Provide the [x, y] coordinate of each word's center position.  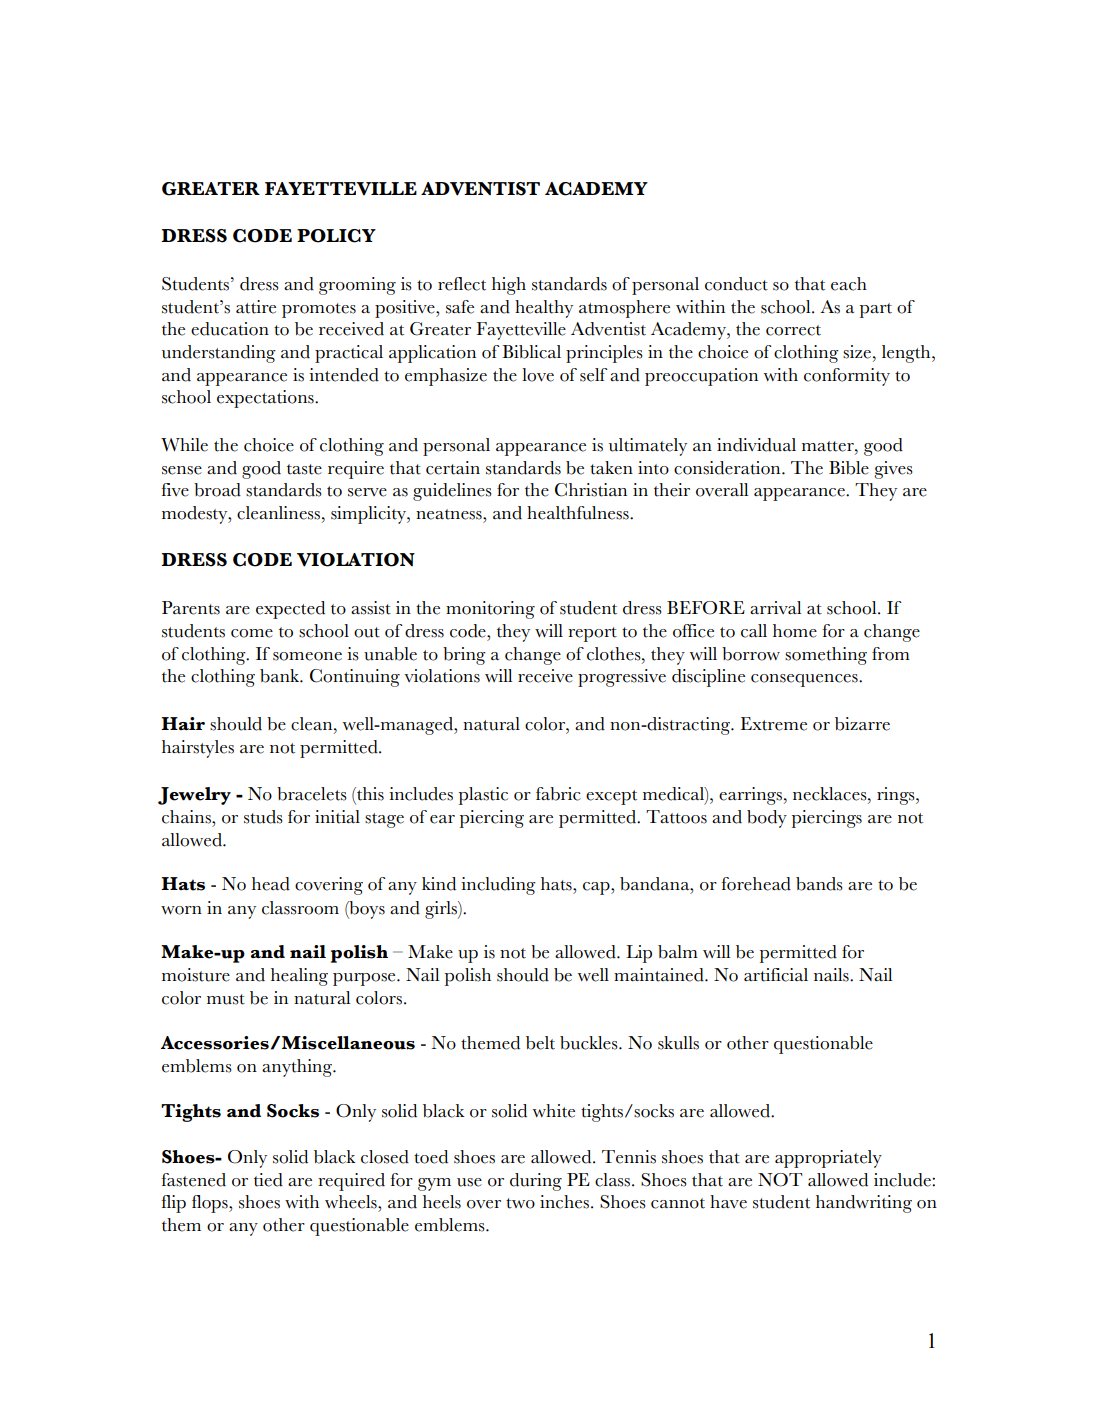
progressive [622, 678]
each [849, 284]
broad [217, 490]
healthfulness [579, 513]
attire [256, 307]
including [498, 886]
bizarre [862, 724]
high [509, 286]
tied [268, 1180]
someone [307, 656]
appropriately [828, 1159]
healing [299, 977]
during [536, 1182]
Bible [849, 468]
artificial [776, 975]
